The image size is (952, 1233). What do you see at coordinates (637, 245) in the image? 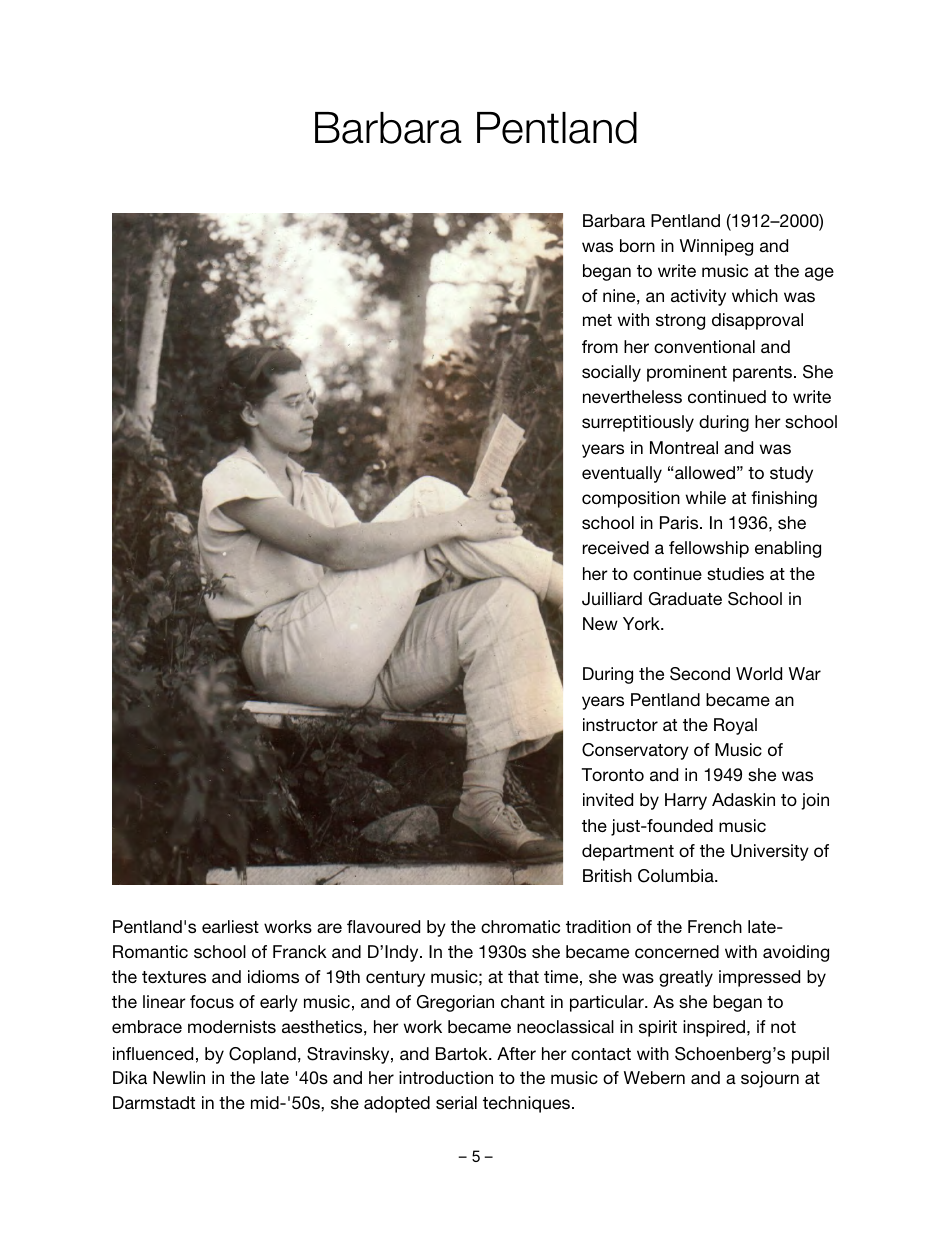
I see `born` at bounding box center [637, 245].
